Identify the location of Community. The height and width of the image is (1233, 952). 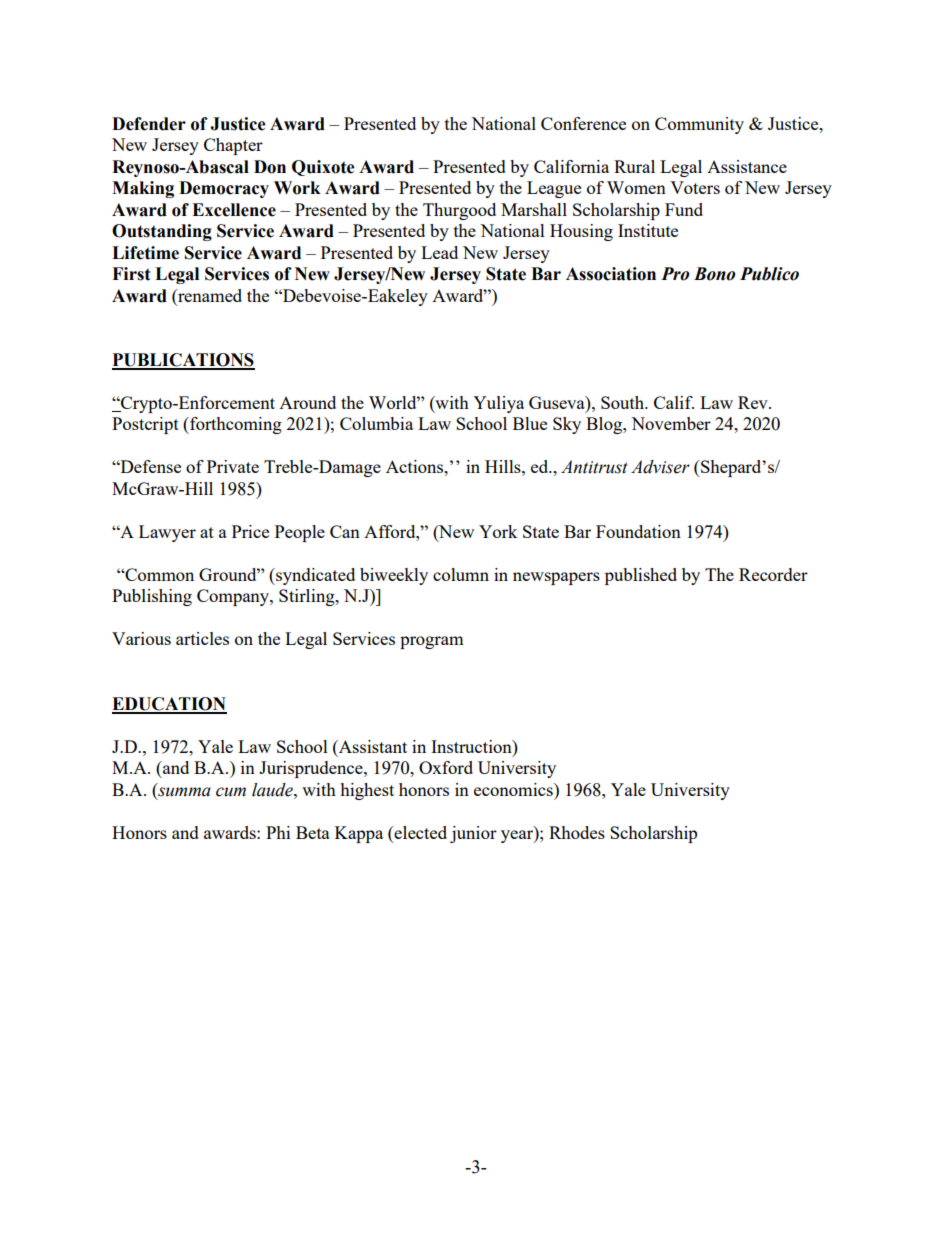
(699, 125).
